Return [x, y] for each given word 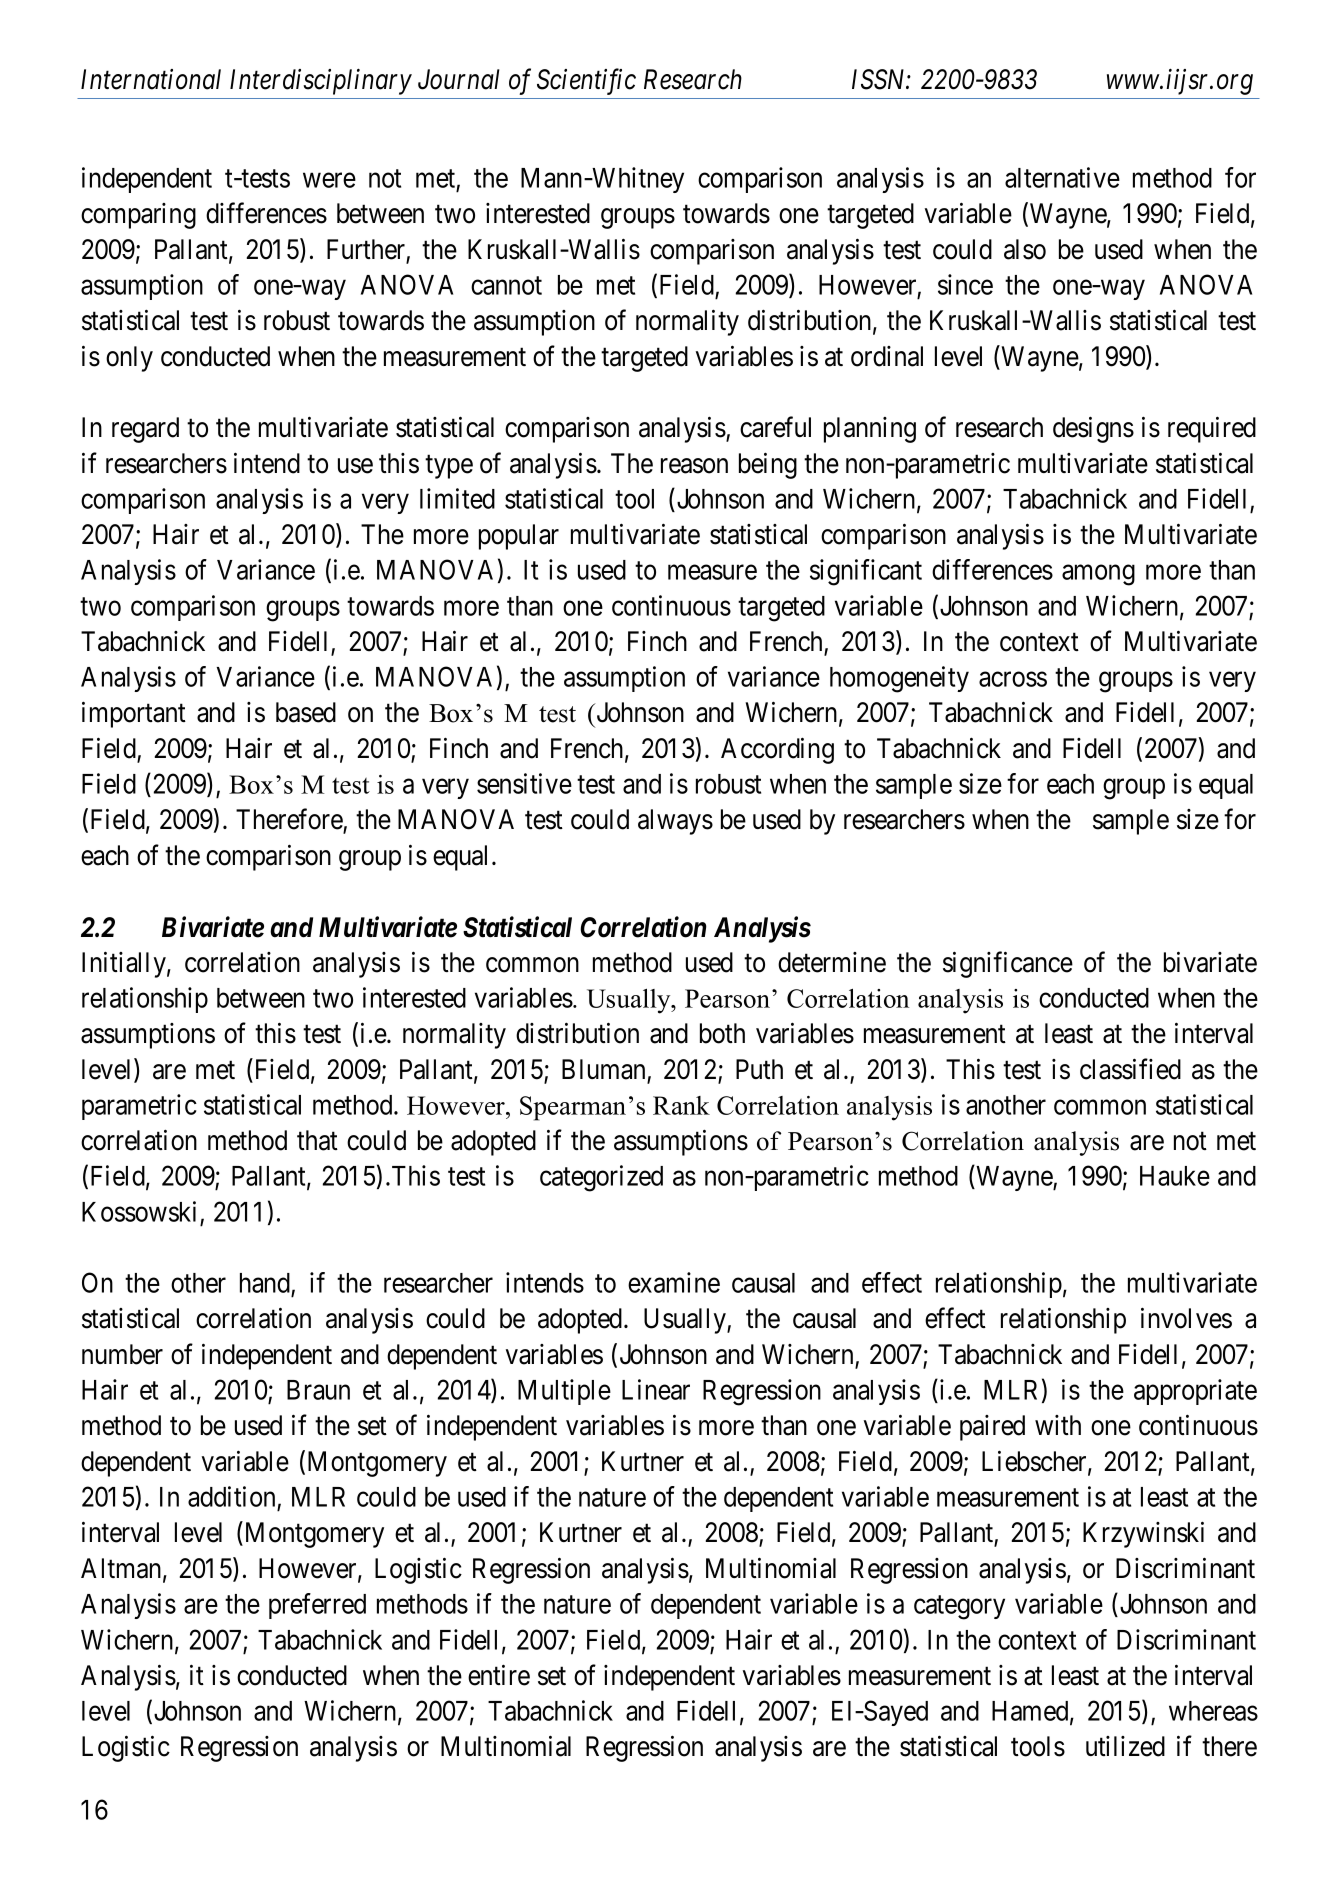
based [306, 712]
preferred [317, 1606]
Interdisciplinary [321, 81]
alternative [1062, 177]
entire [499, 1675]
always [675, 822]
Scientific [586, 81]
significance [1008, 964]
